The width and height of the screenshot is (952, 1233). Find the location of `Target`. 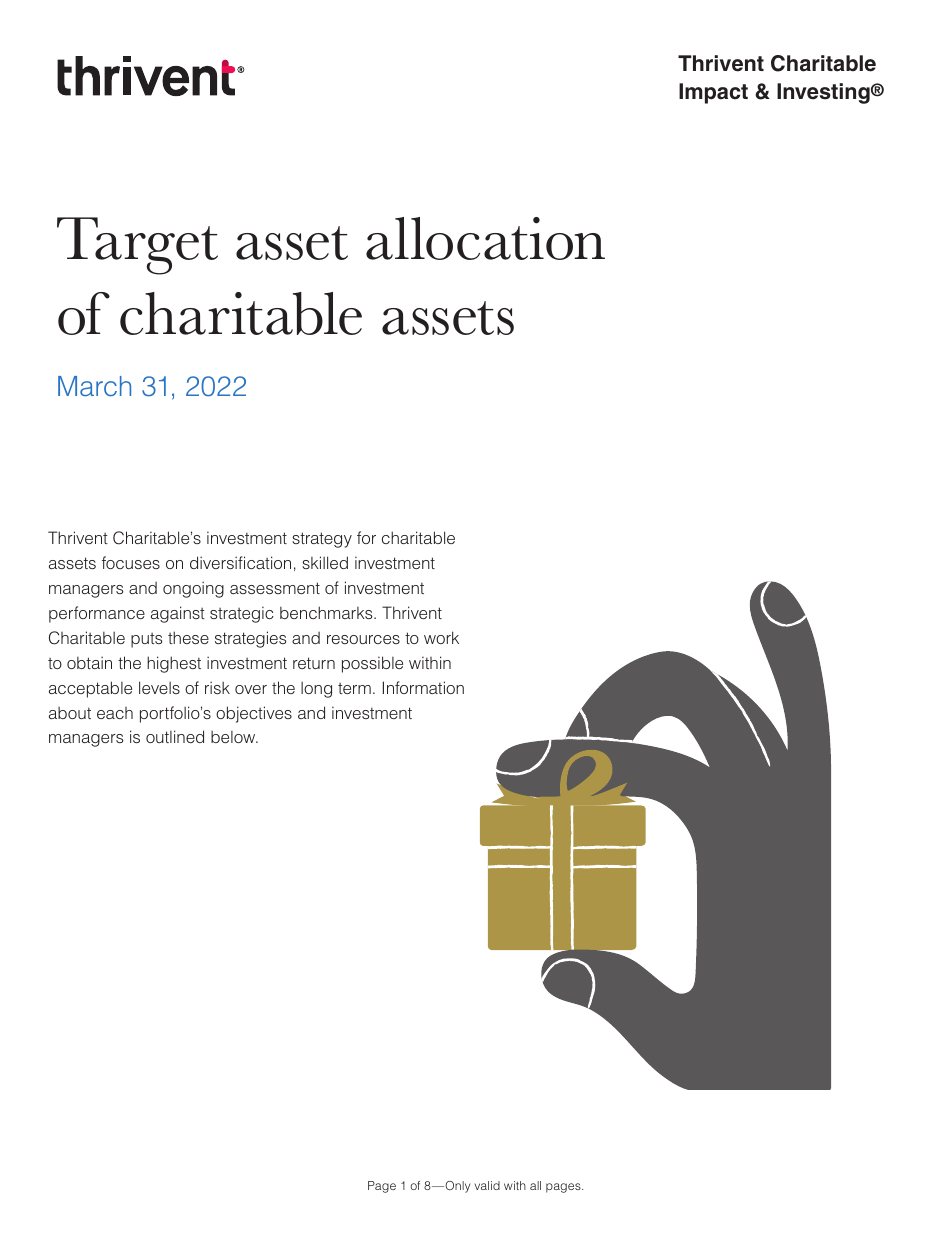

Target is located at coordinates (137, 246).
